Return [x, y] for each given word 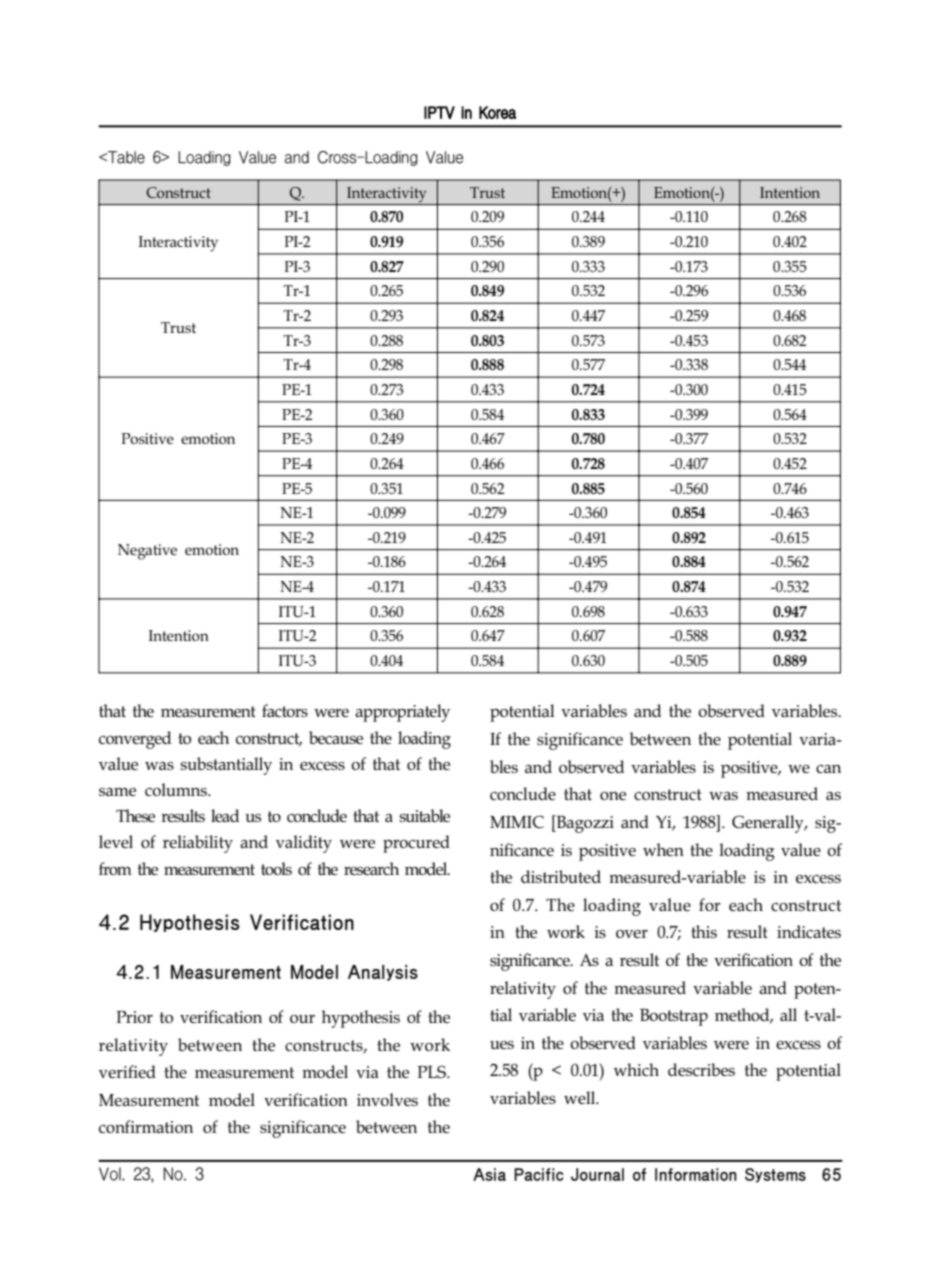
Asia [489, 1174]
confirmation [146, 1126]
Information [696, 1174]
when [663, 849]
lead [225, 815]
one [613, 796]
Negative [147, 552]
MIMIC [517, 821]
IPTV [439, 112]
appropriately [402, 713]
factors [285, 710]
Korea [497, 112]
